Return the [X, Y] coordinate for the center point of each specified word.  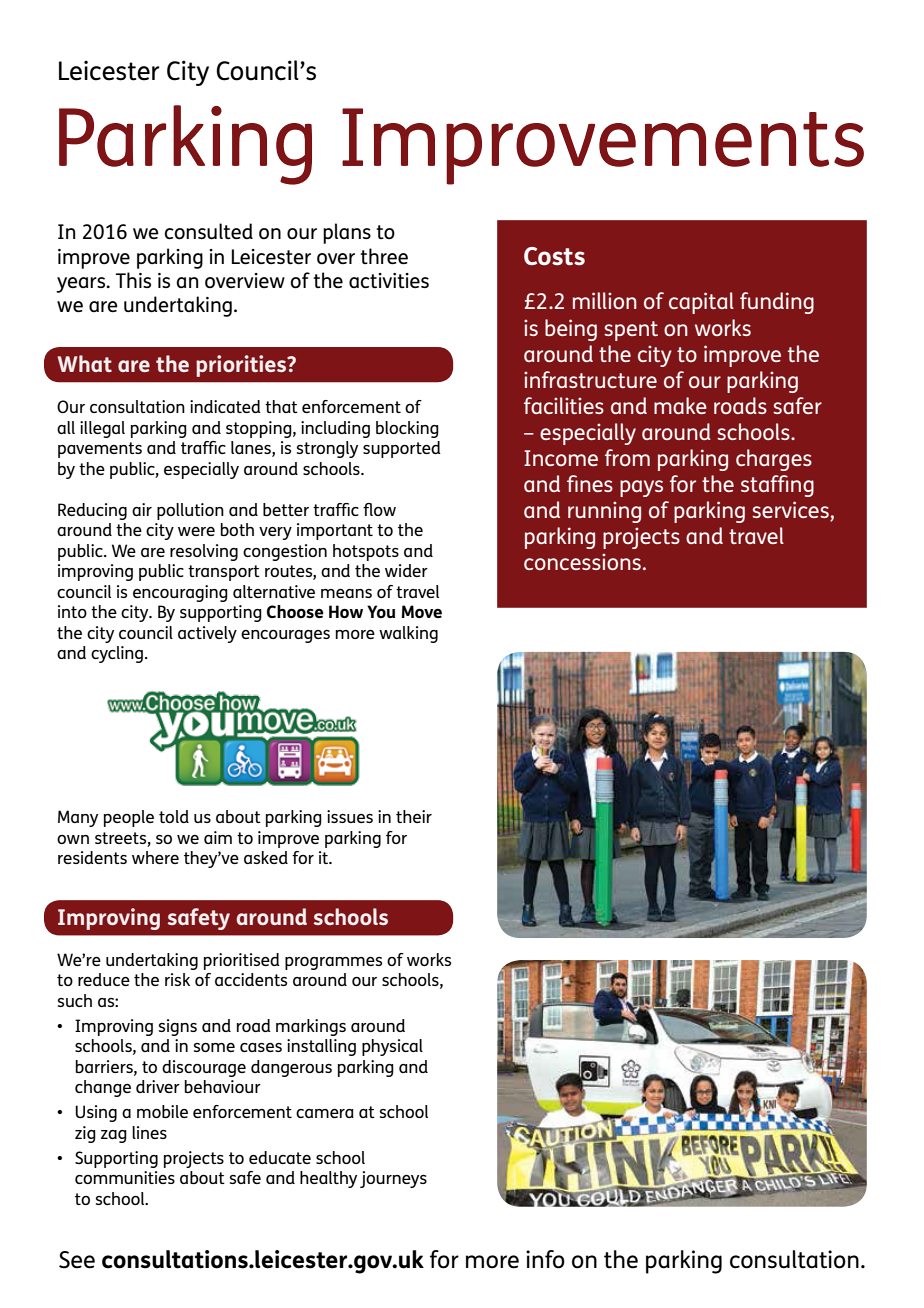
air [142, 509]
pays [641, 488]
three [384, 256]
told [174, 816]
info [545, 1259]
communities [125, 1177]
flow [379, 509]
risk [177, 979]
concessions [582, 561]
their [414, 816]
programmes [333, 963]
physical [392, 1047]
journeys [393, 1179]
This [133, 280]
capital [701, 303]
